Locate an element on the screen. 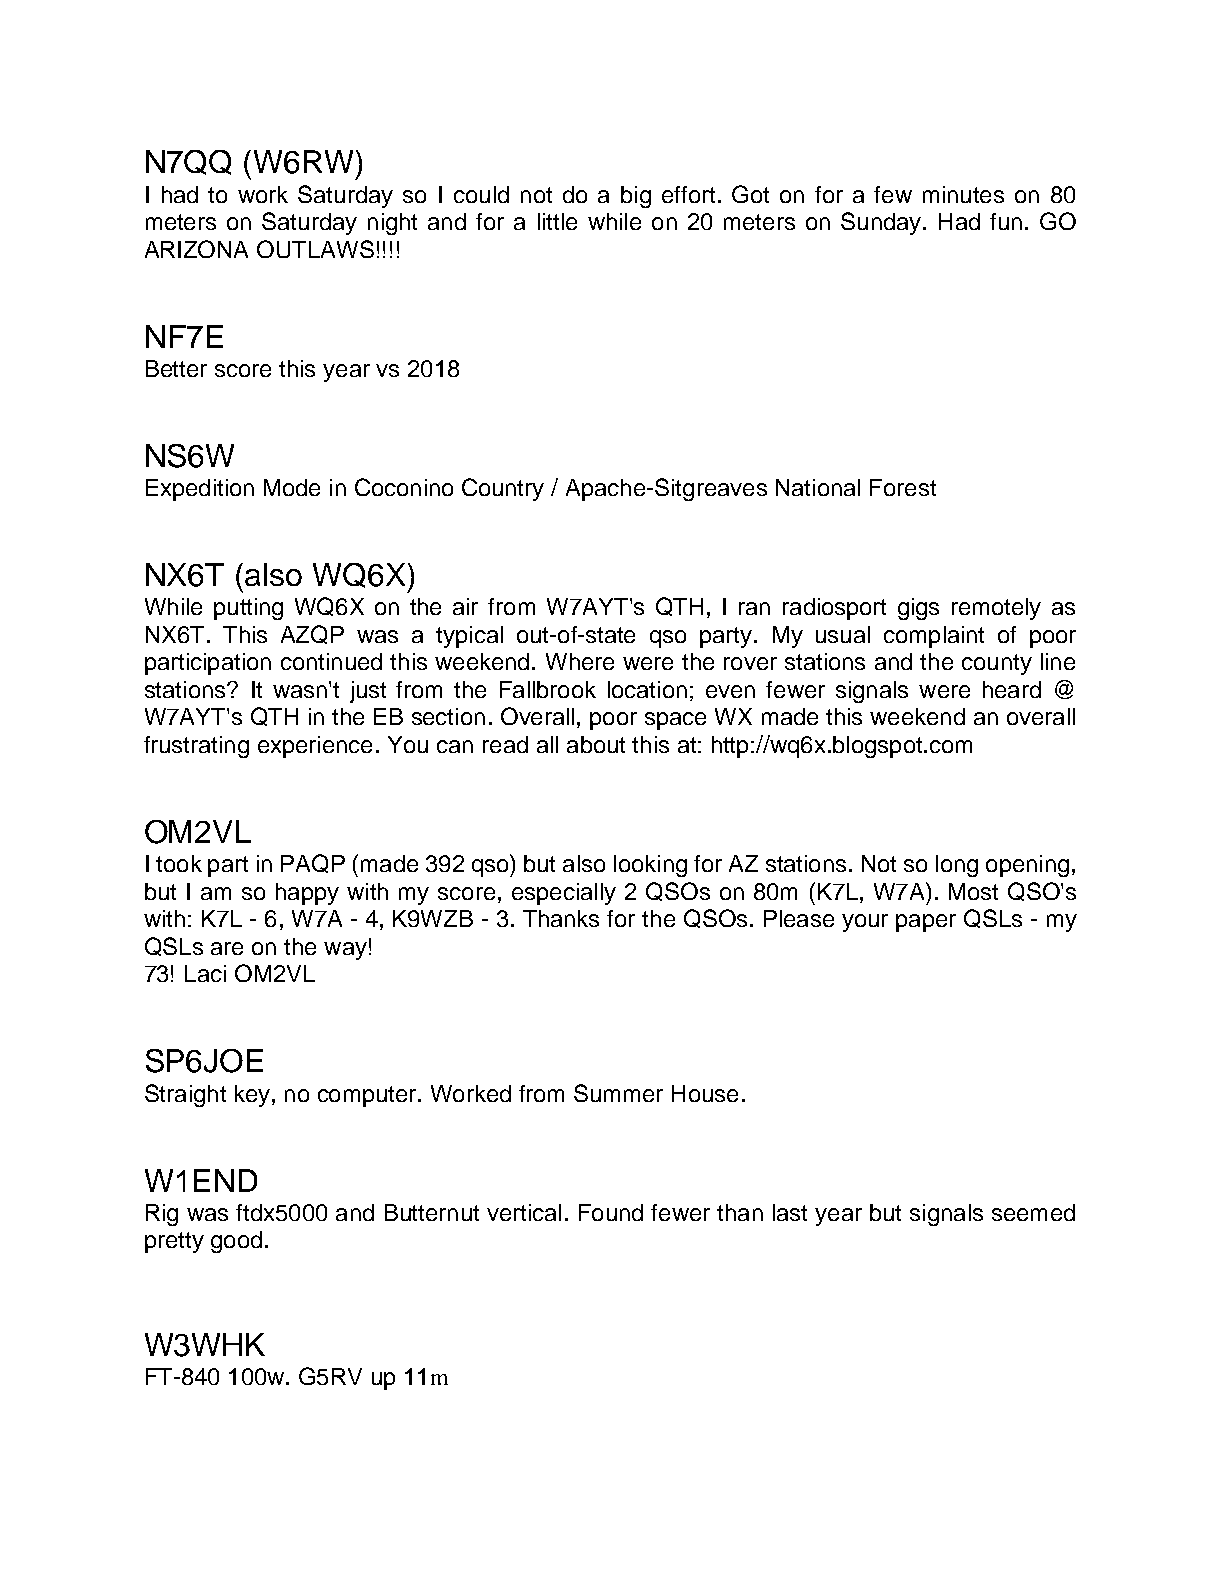 The image size is (1220, 1579). Found is located at coordinates (611, 1212).
